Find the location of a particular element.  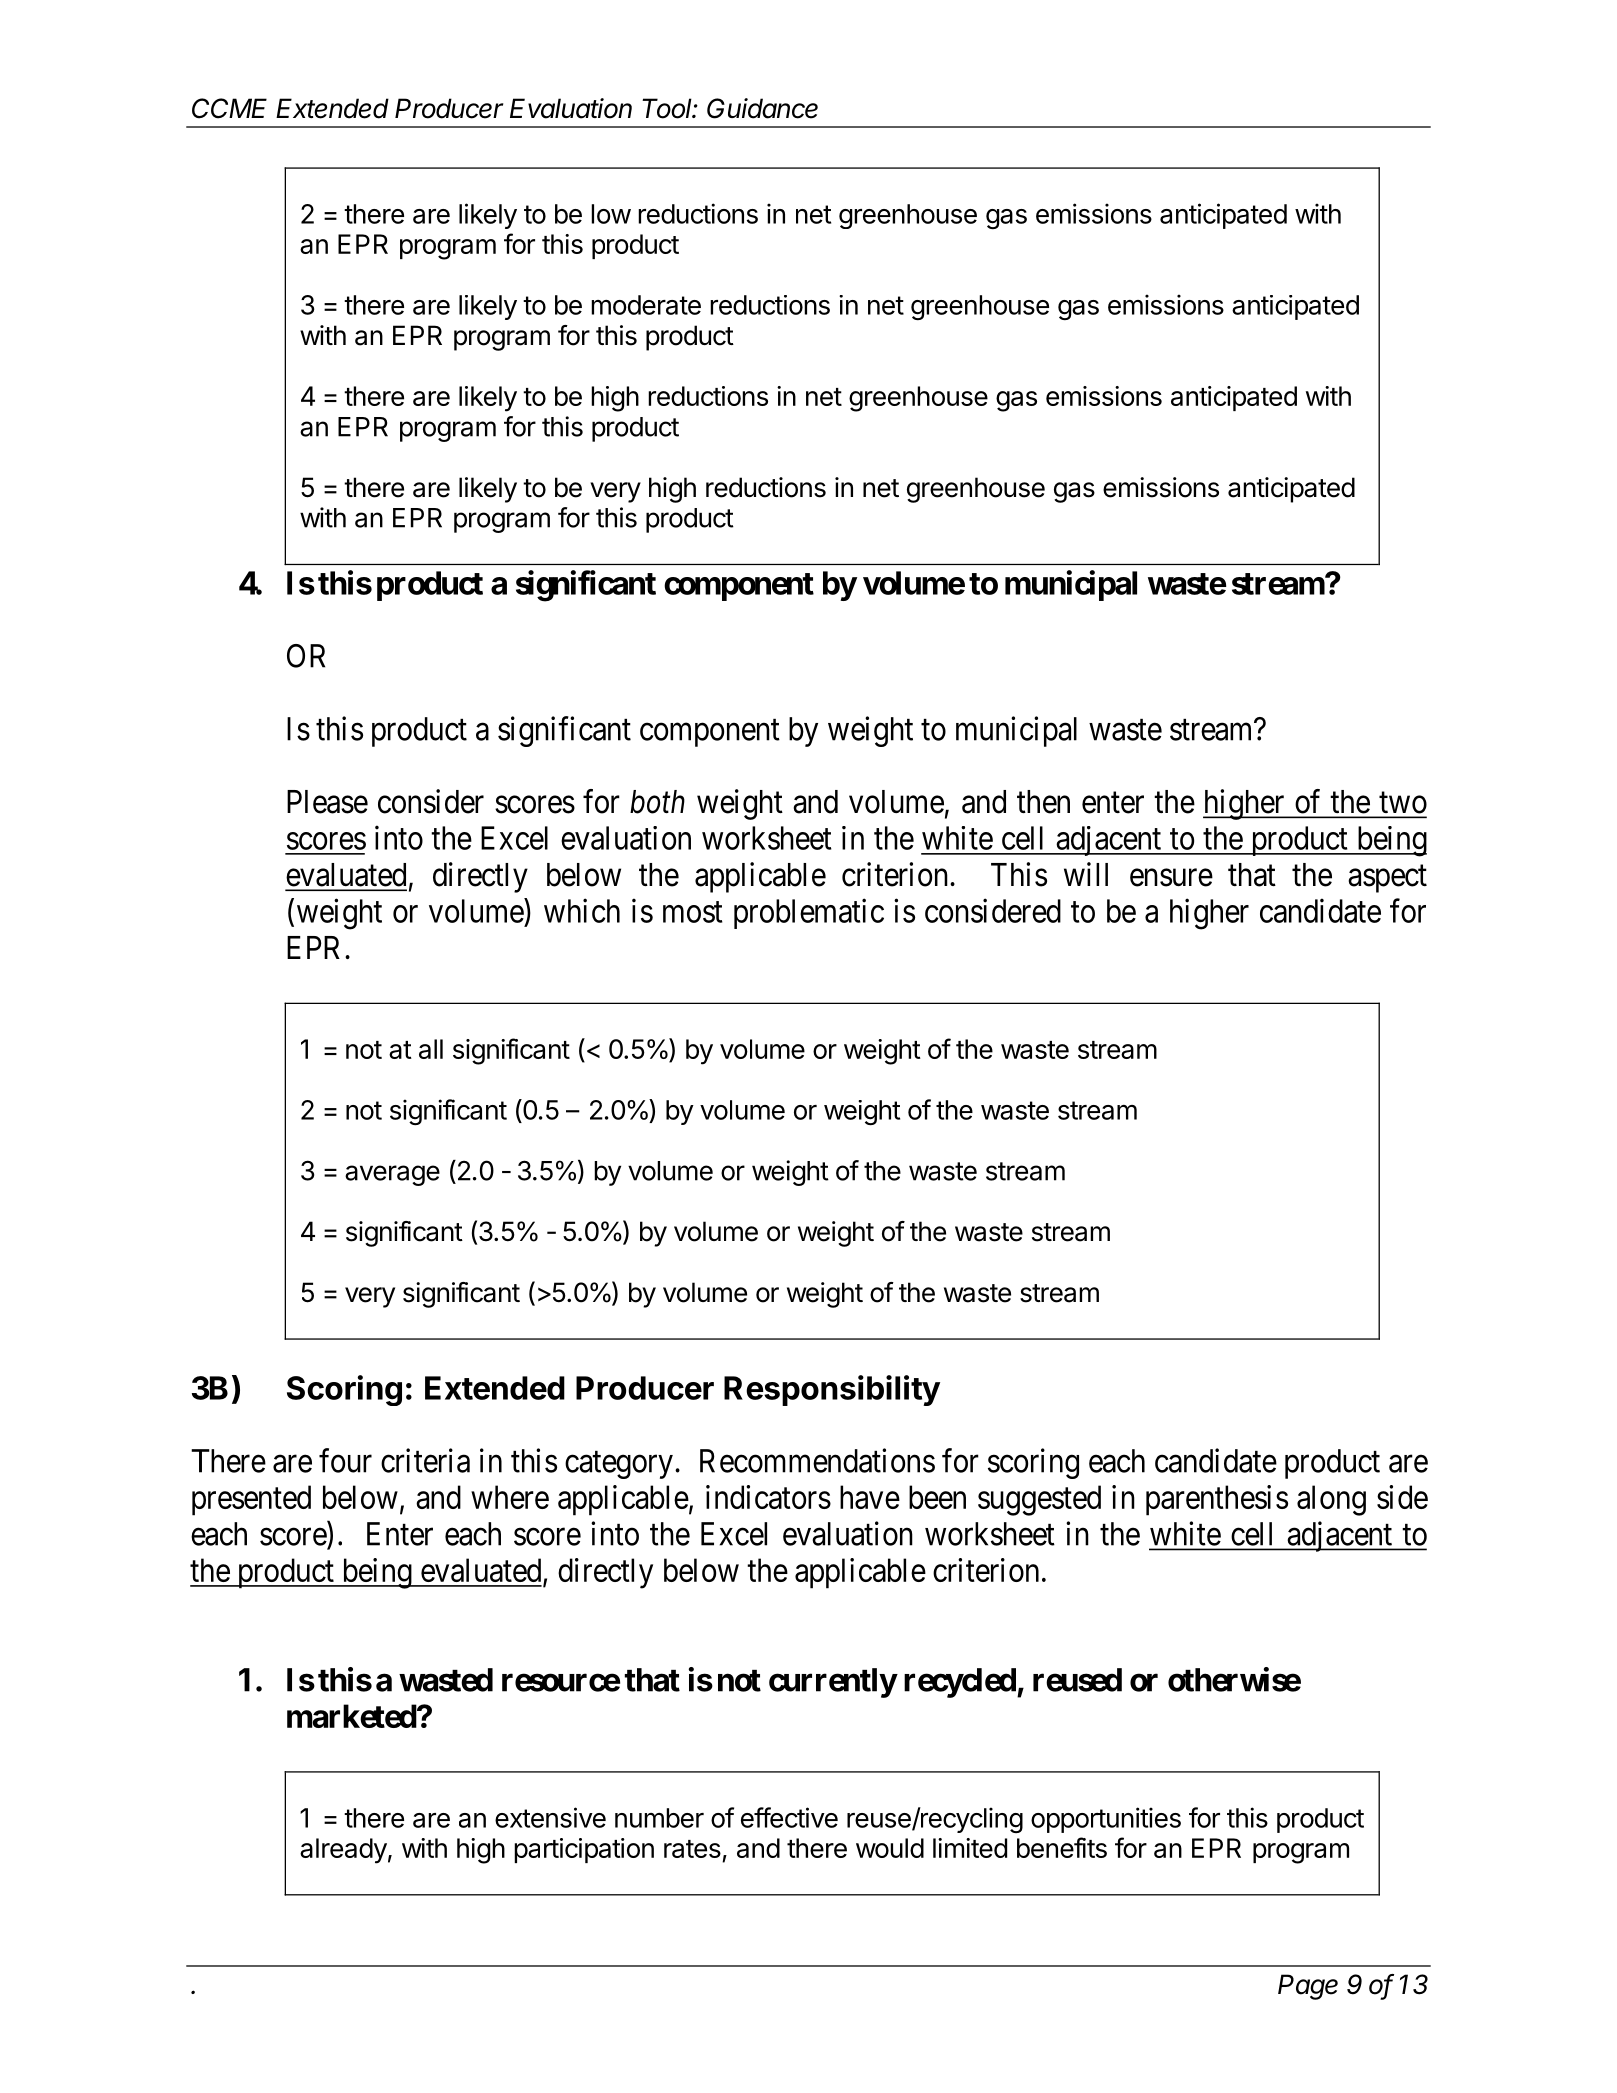

then is located at coordinates (1043, 802).
